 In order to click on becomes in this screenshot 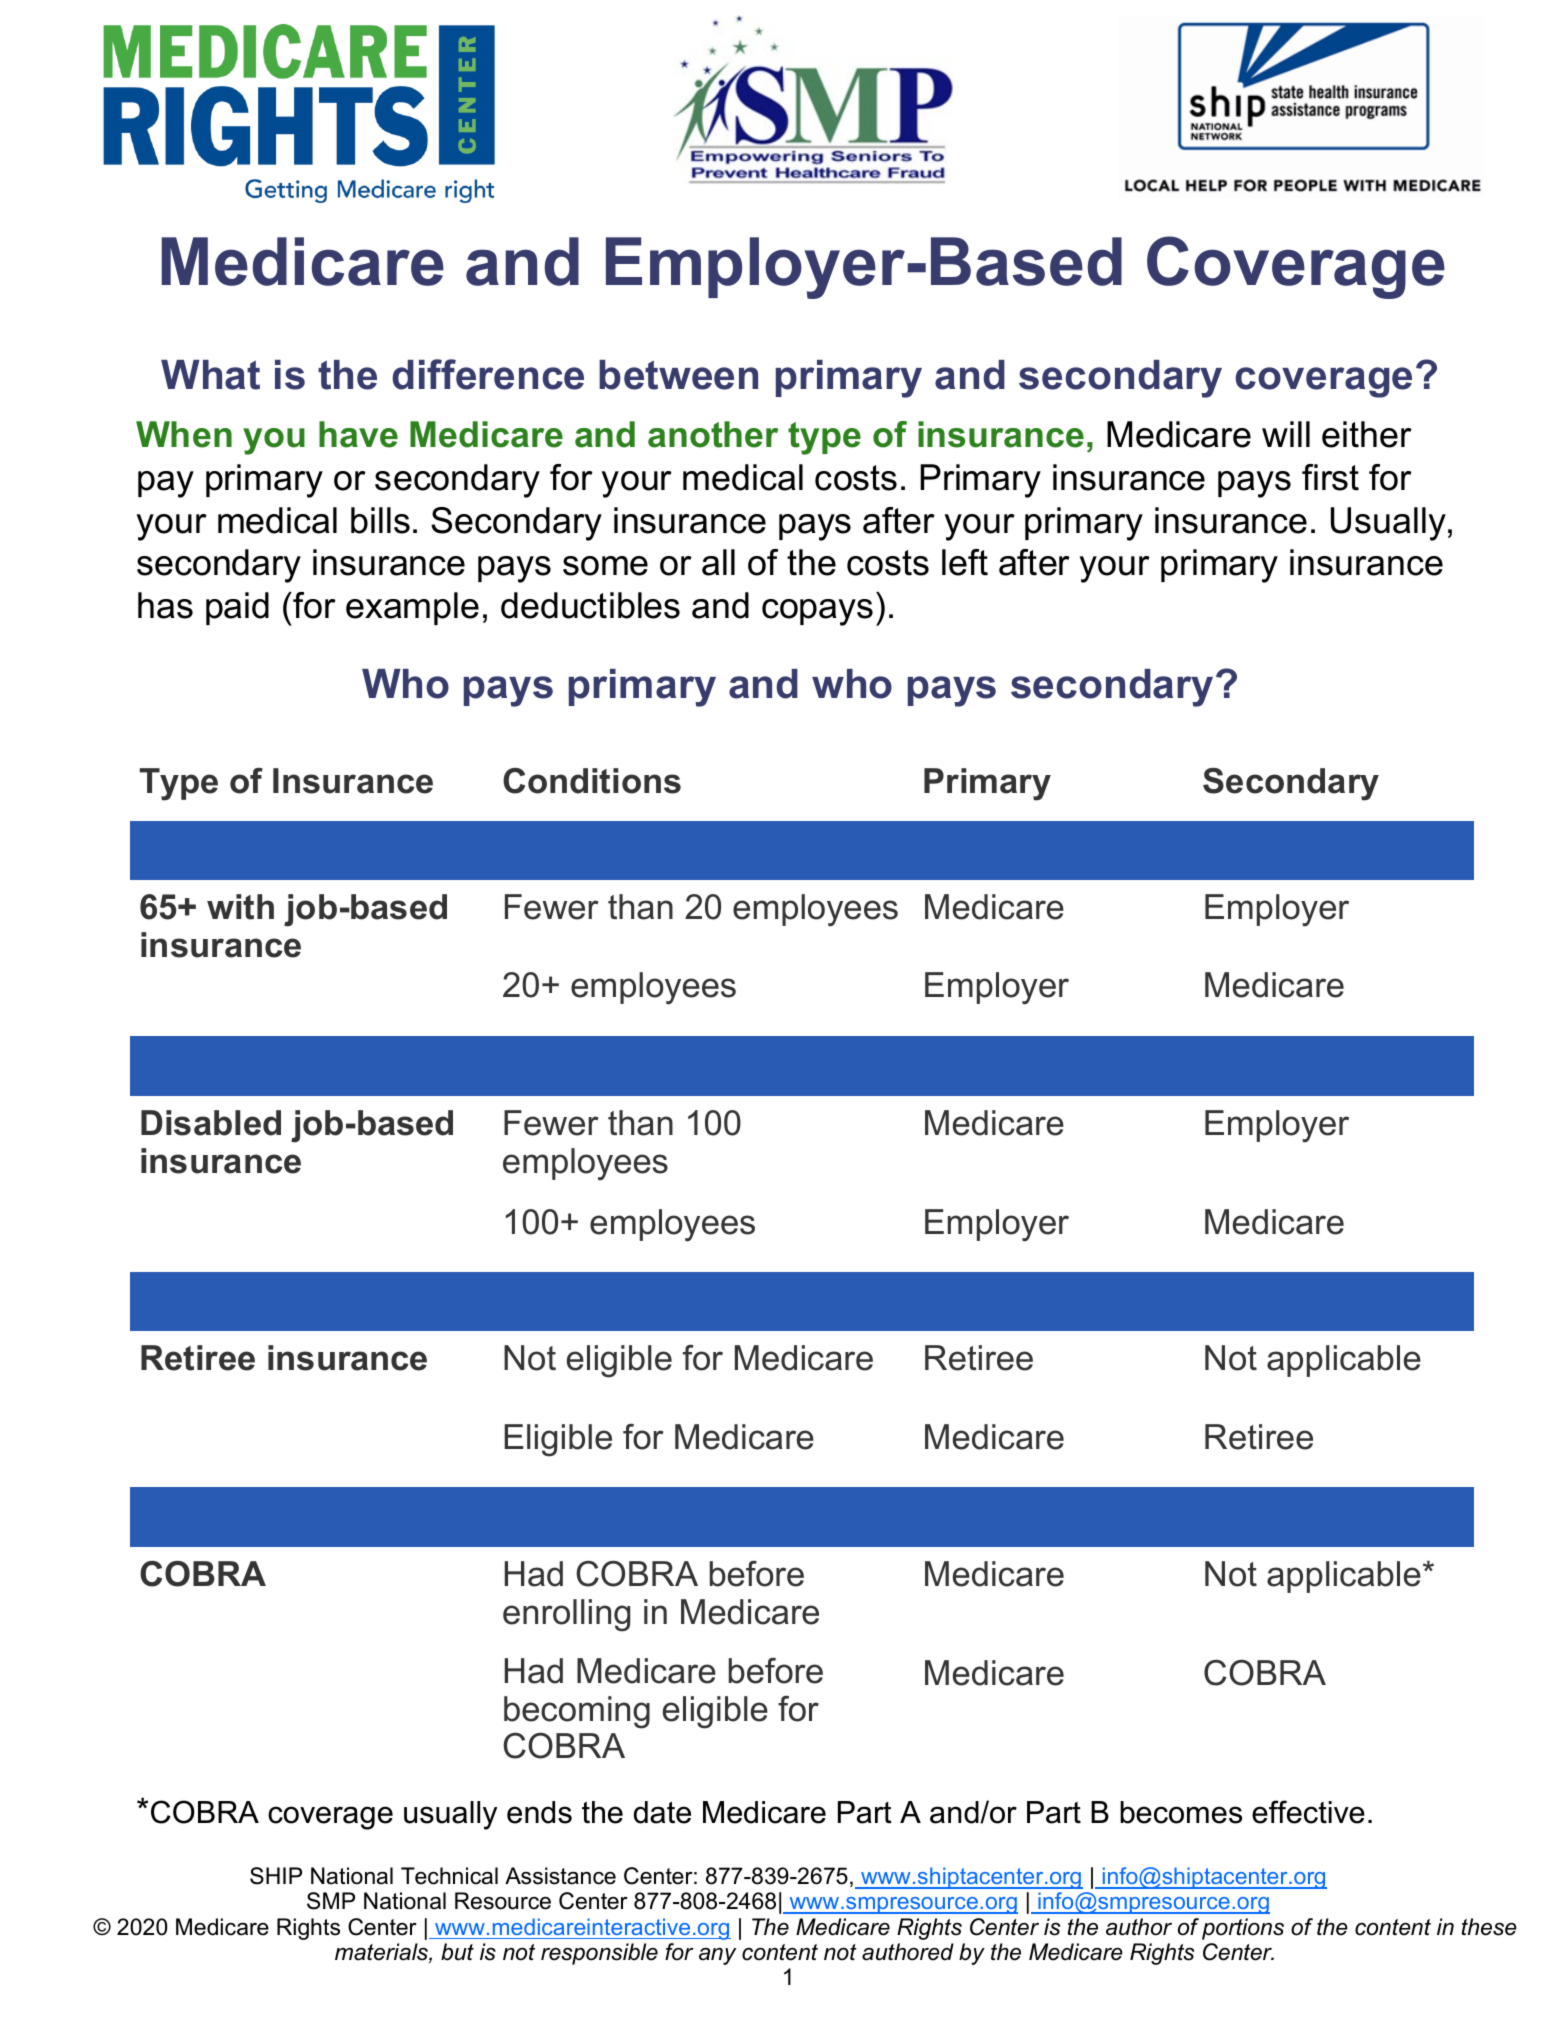, I will do `click(1181, 1812)`.
